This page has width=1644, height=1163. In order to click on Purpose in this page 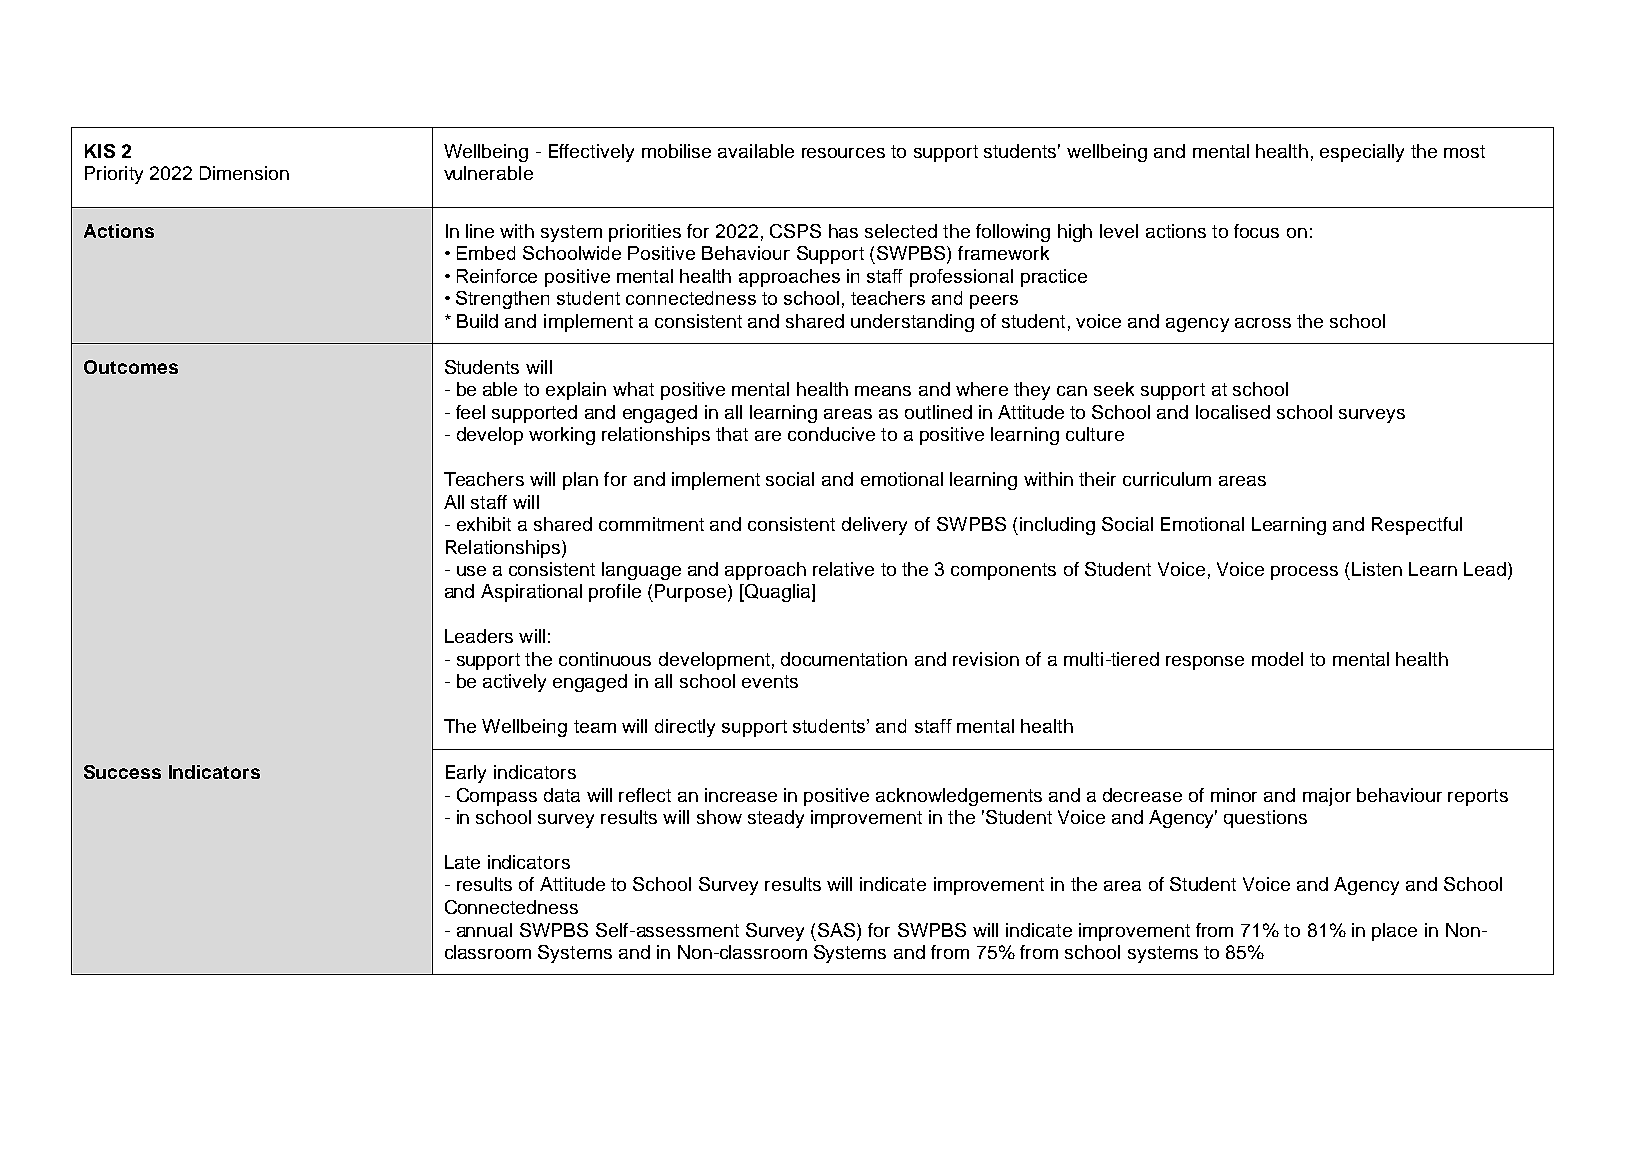, I will do `click(690, 593)`.
